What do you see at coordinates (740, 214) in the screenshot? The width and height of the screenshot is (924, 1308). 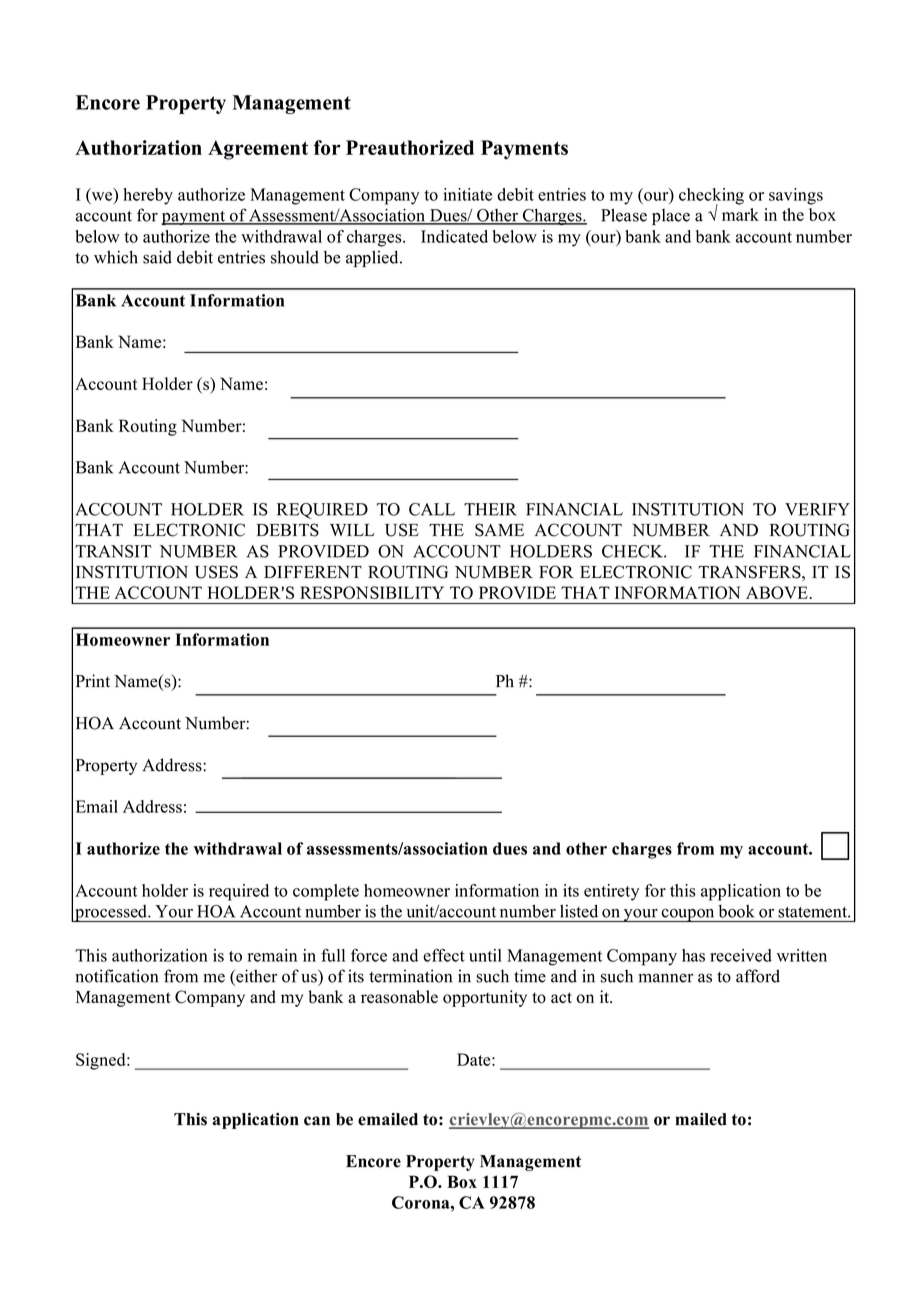 I see `mark` at bounding box center [740, 214].
